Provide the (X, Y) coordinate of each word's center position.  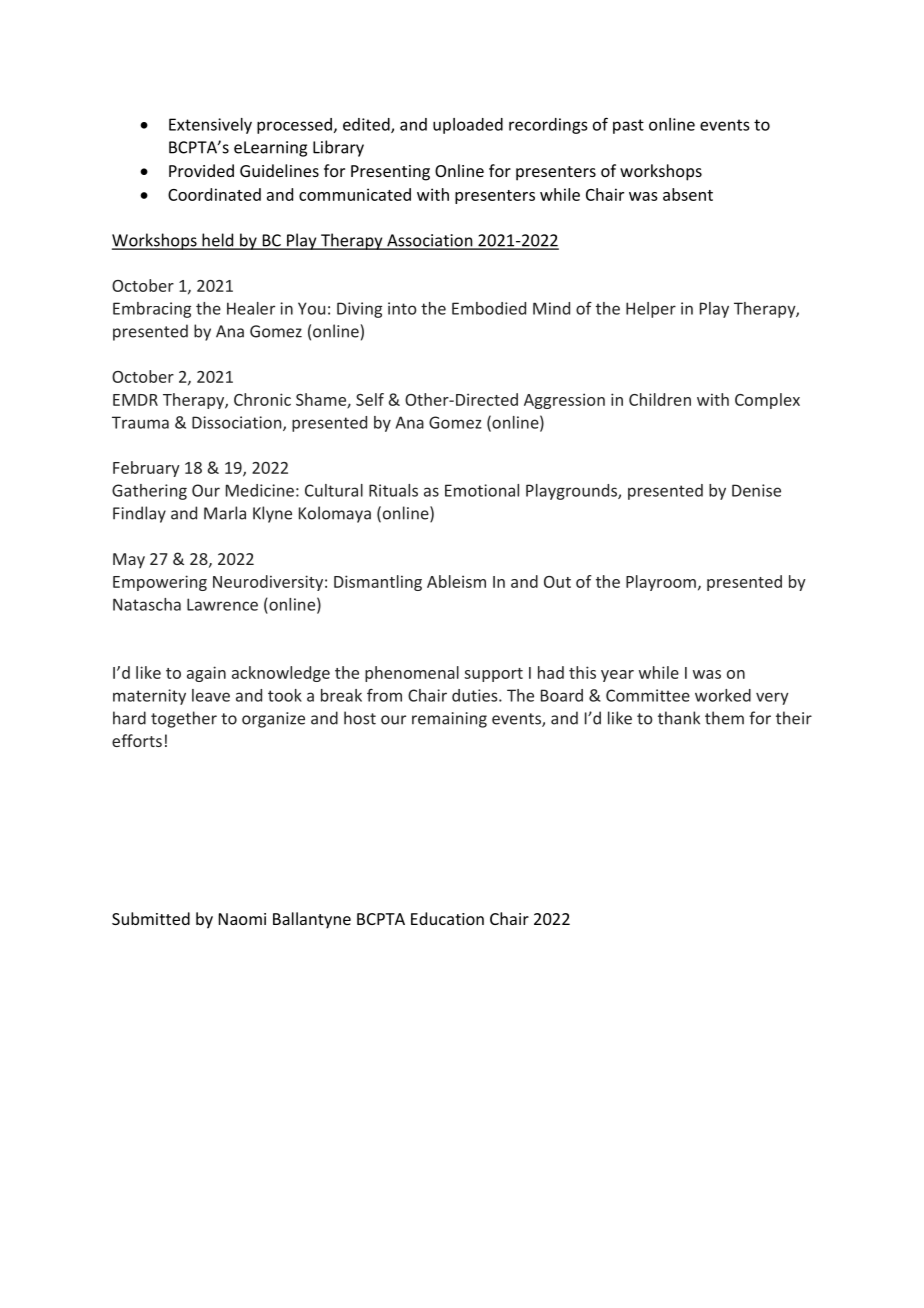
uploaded (468, 126)
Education (447, 918)
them (724, 718)
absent (688, 194)
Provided (201, 170)
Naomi (242, 919)
